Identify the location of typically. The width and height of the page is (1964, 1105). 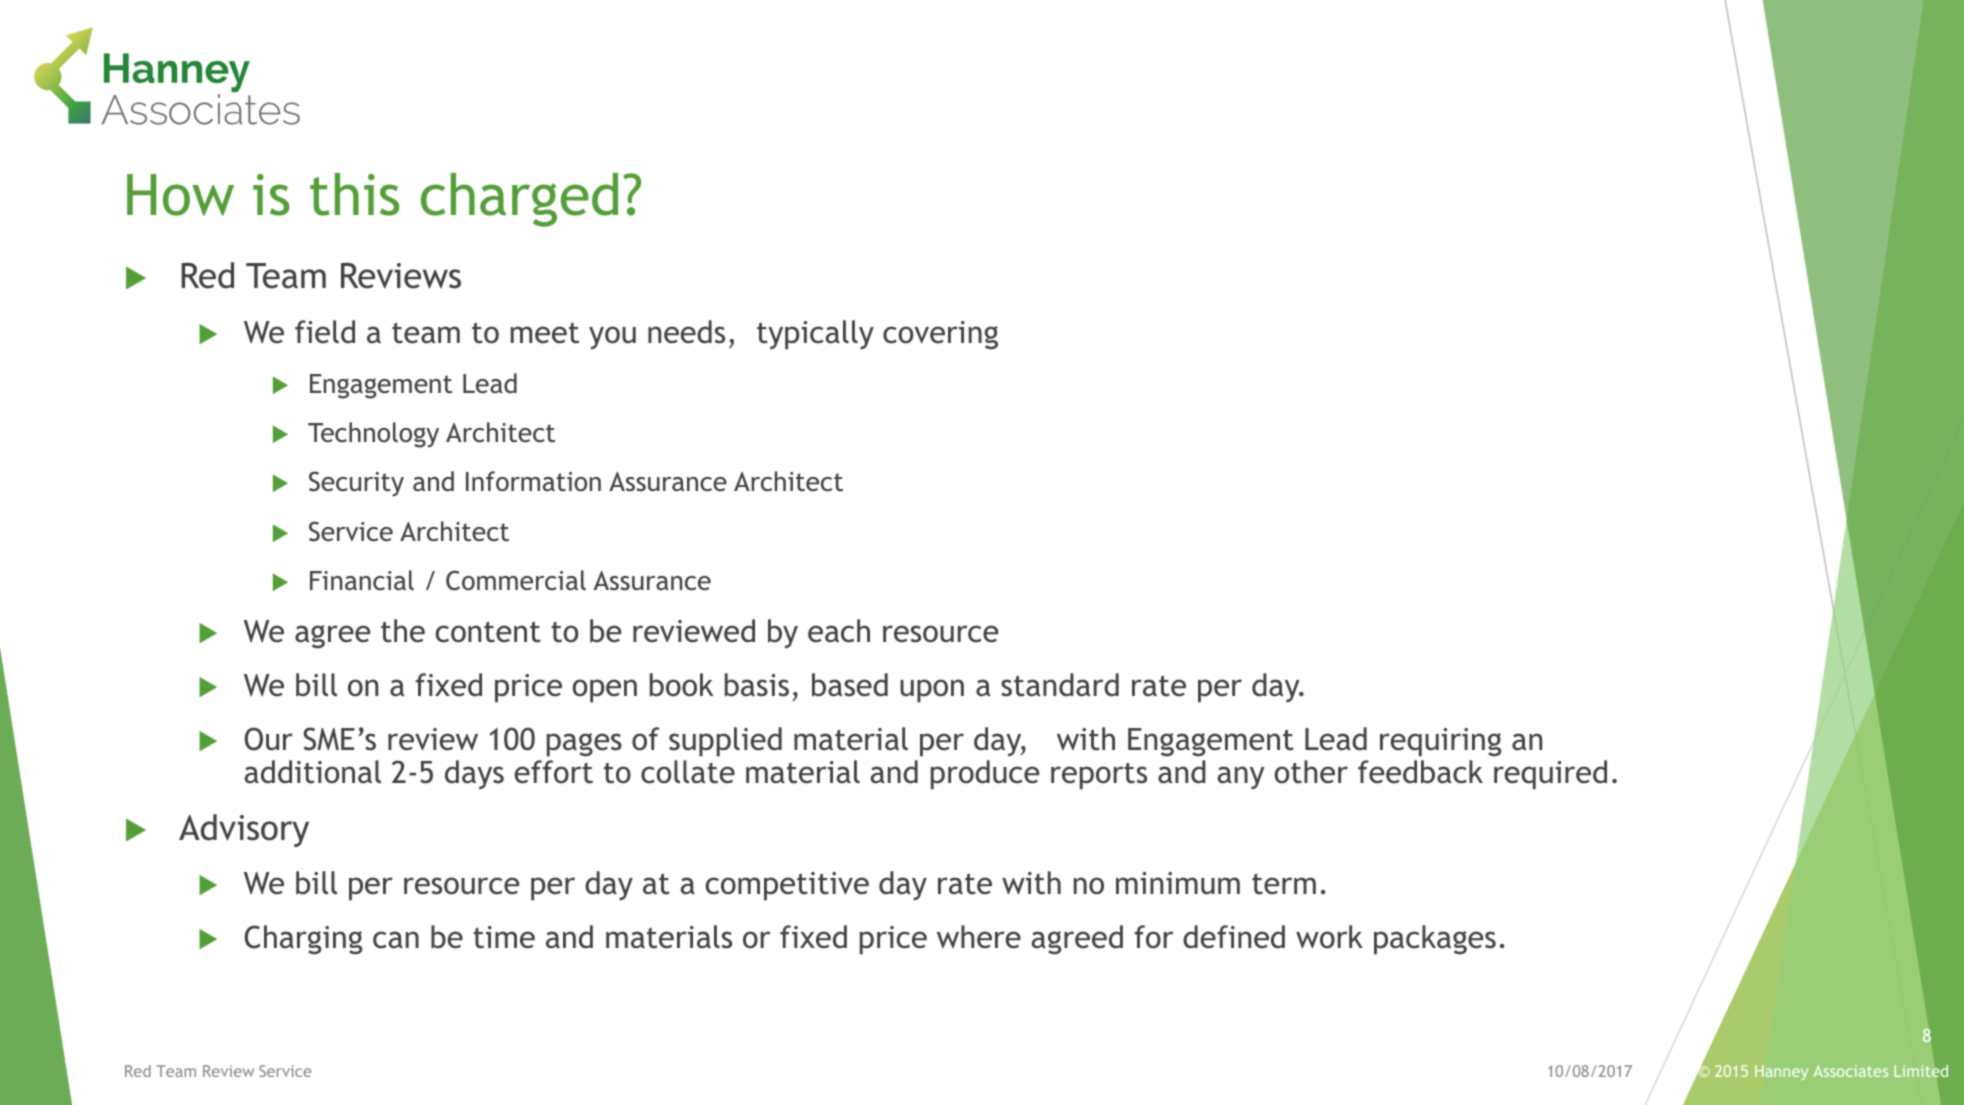
(815, 335).
